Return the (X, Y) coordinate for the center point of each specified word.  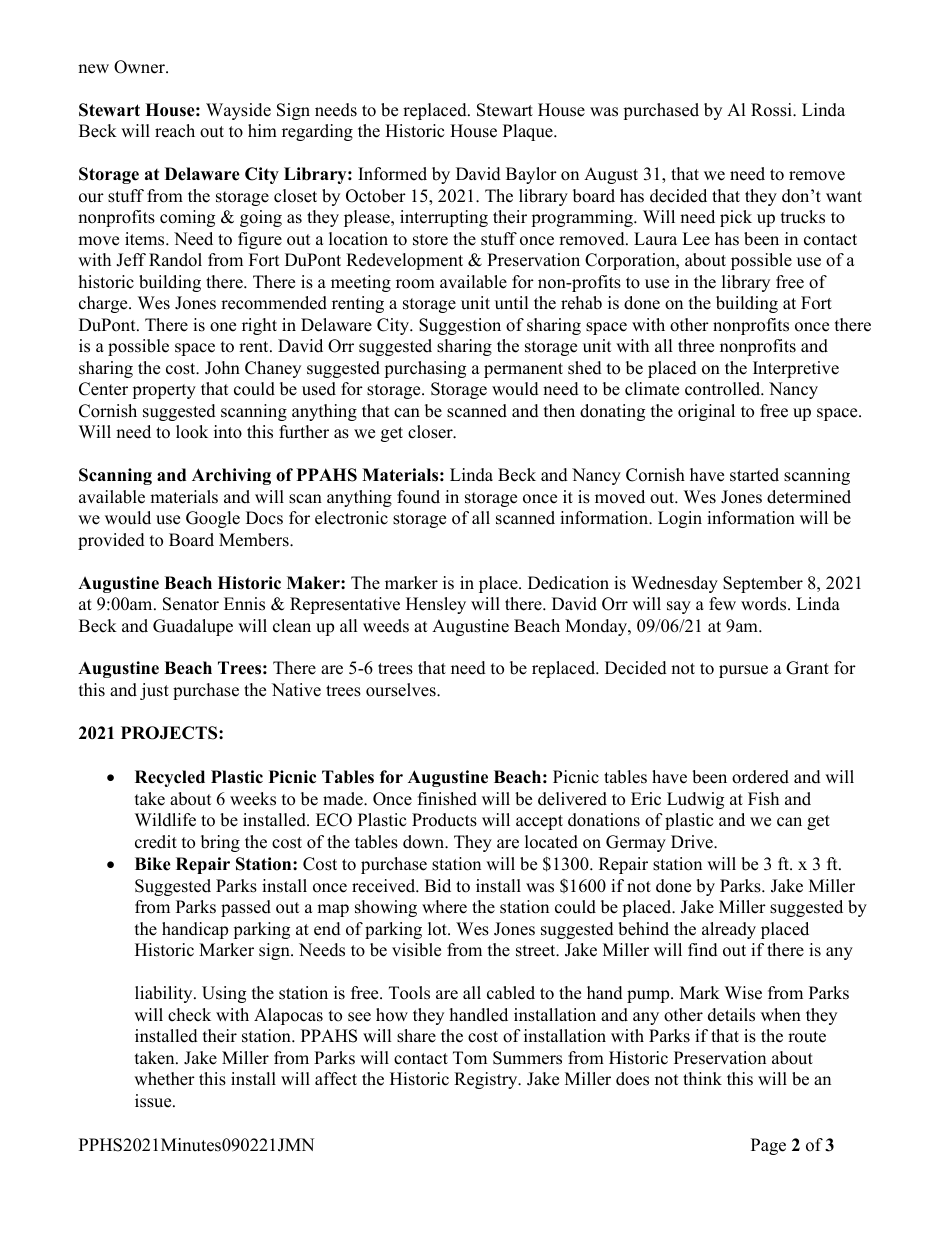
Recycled (170, 778)
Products (444, 820)
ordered (760, 777)
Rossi (772, 110)
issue (154, 1101)
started (754, 475)
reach (175, 131)
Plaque (529, 132)
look (192, 432)
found (418, 497)
